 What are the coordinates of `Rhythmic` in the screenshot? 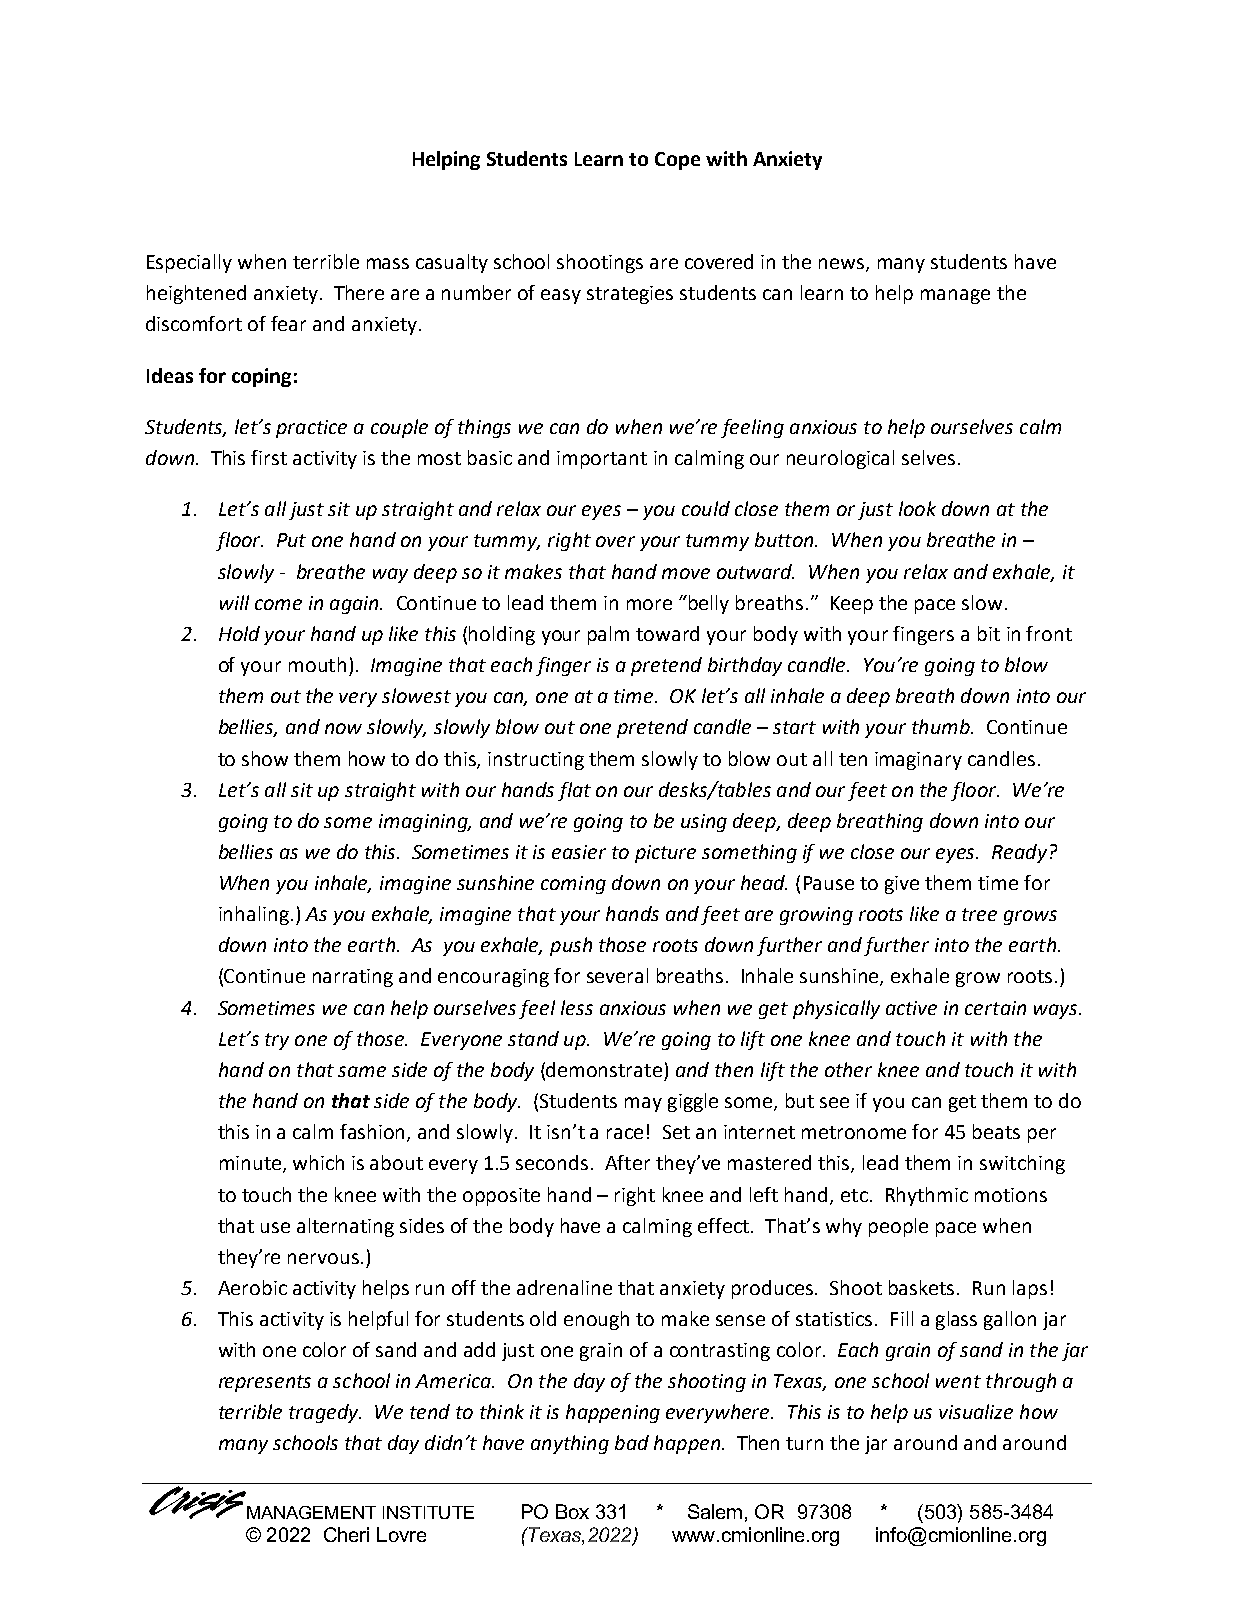 It's located at (927, 1196).
